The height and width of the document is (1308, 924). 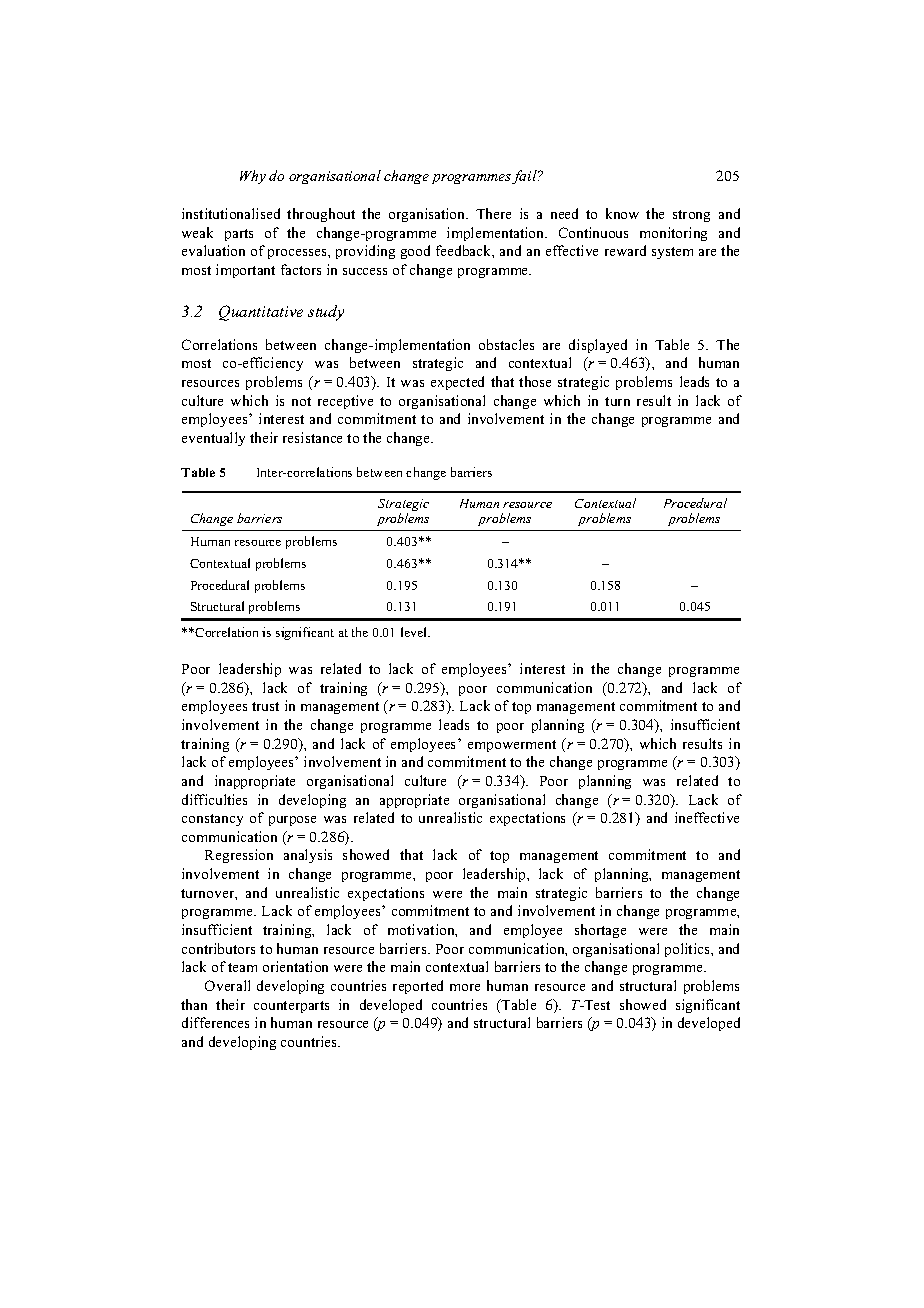 What do you see at coordinates (213, 439) in the document?
I see `eventually` at bounding box center [213, 439].
